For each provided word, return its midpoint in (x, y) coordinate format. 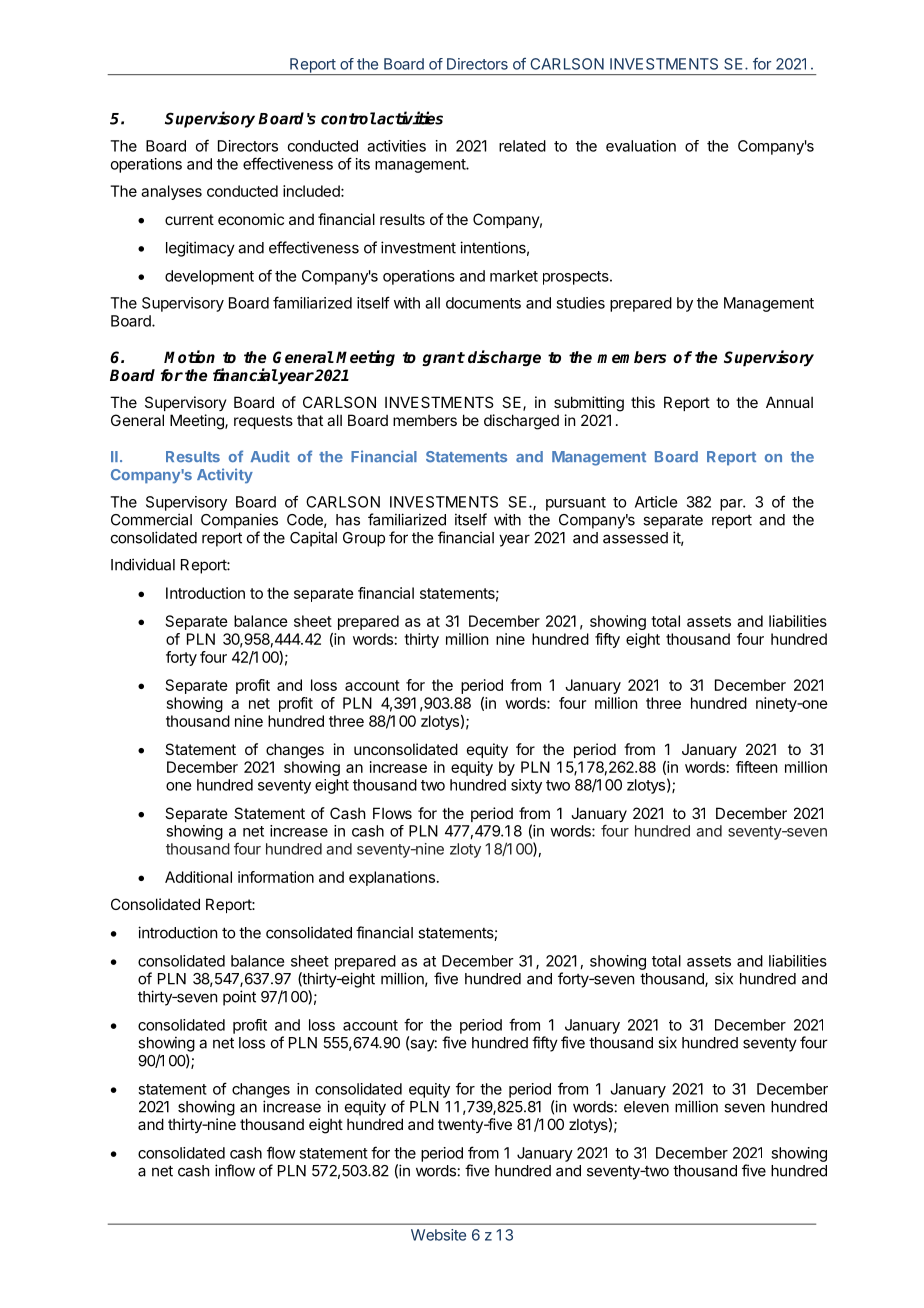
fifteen (756, 767)
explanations (392, 878)
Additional (198, 877)
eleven (646, 1107)
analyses (171, 192)
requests (263, 422)
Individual (143, 564)
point (239, 998)
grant (443, 359)
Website (438, 1235)
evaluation (641, 146)
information (276, 877)
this (643, 402)
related (522, 146)
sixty (526, 786)
